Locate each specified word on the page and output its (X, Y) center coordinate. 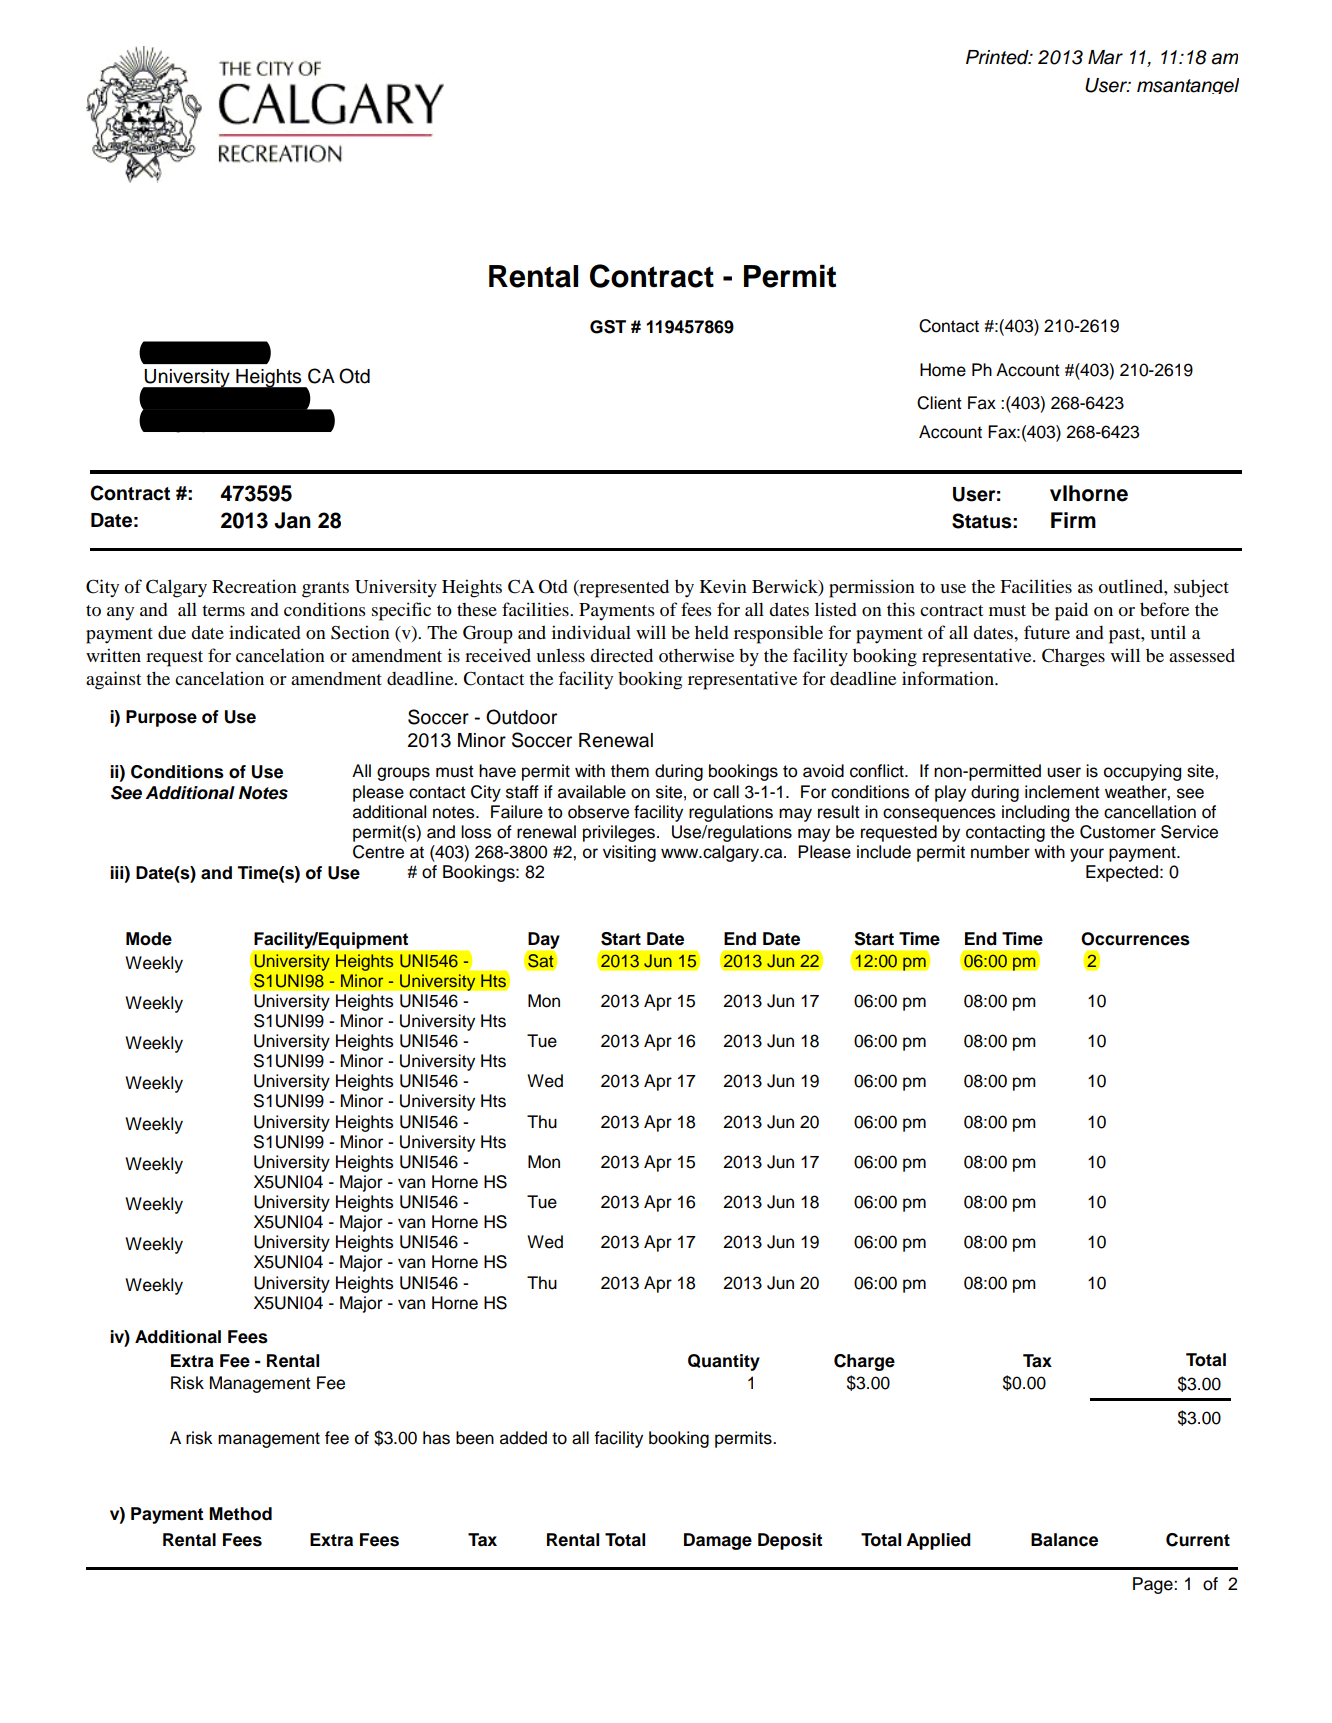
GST (608, 327)
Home (943, 370)
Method (240, 1514)
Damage (718, 1541)
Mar (1105, 57)
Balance (1064, 1540)
